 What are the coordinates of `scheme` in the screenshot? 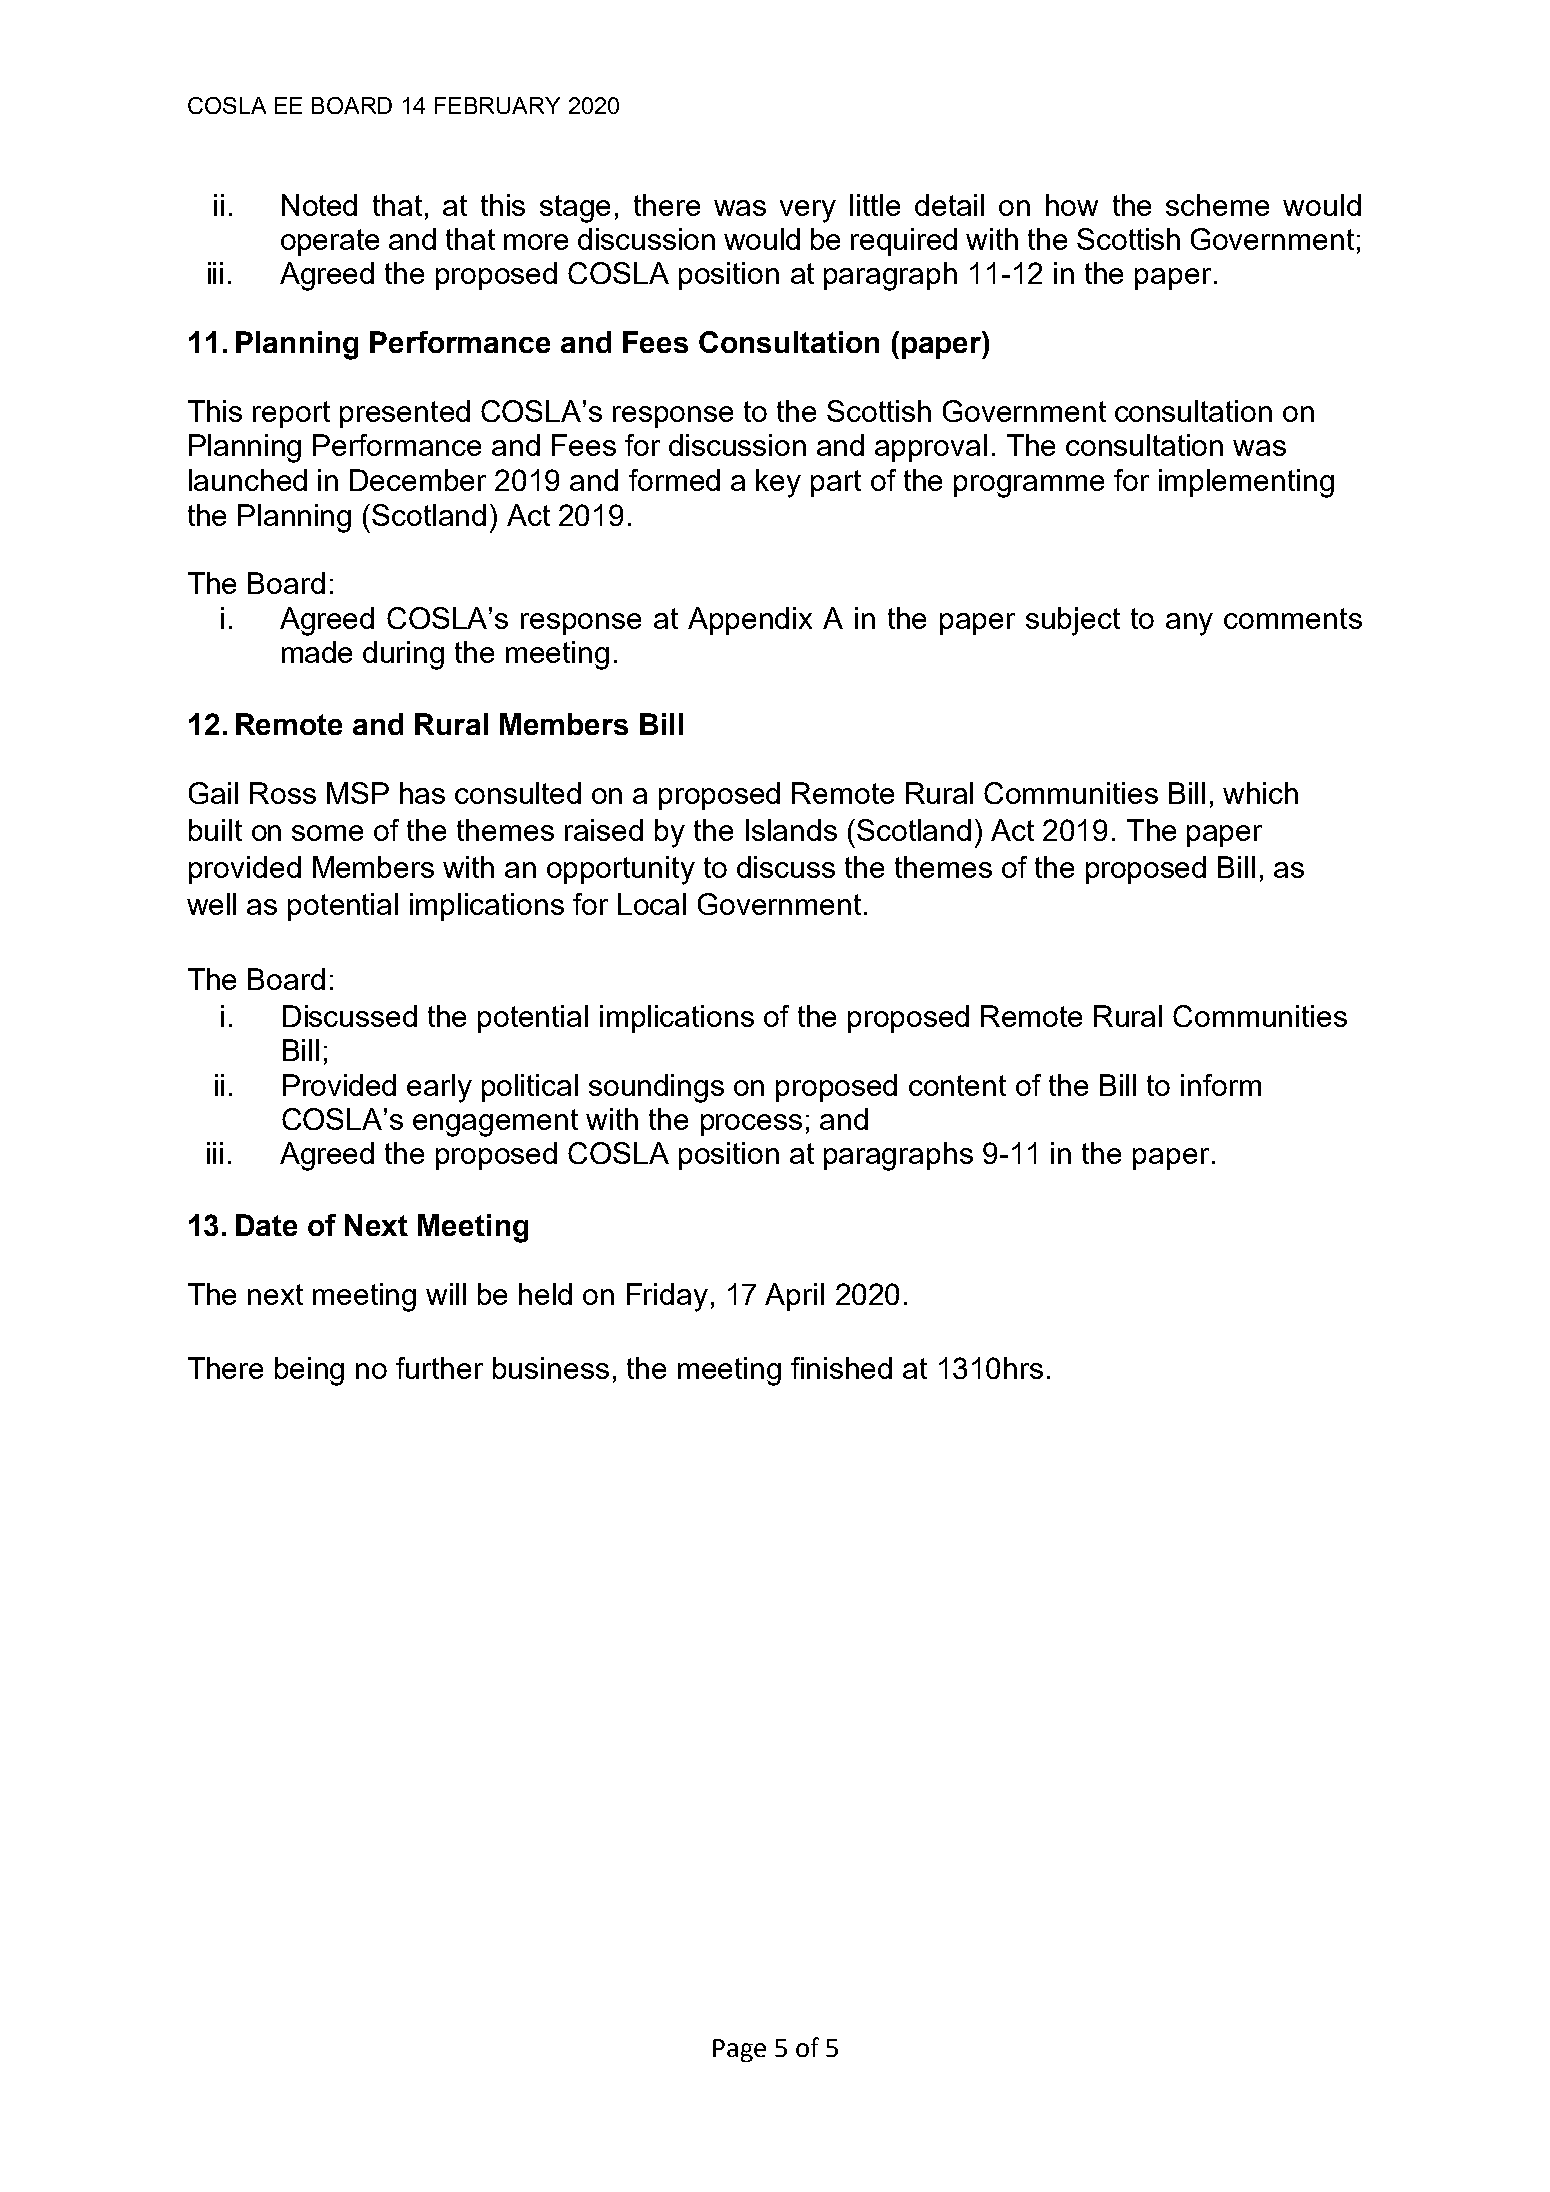 It's located at (1217, 205).
